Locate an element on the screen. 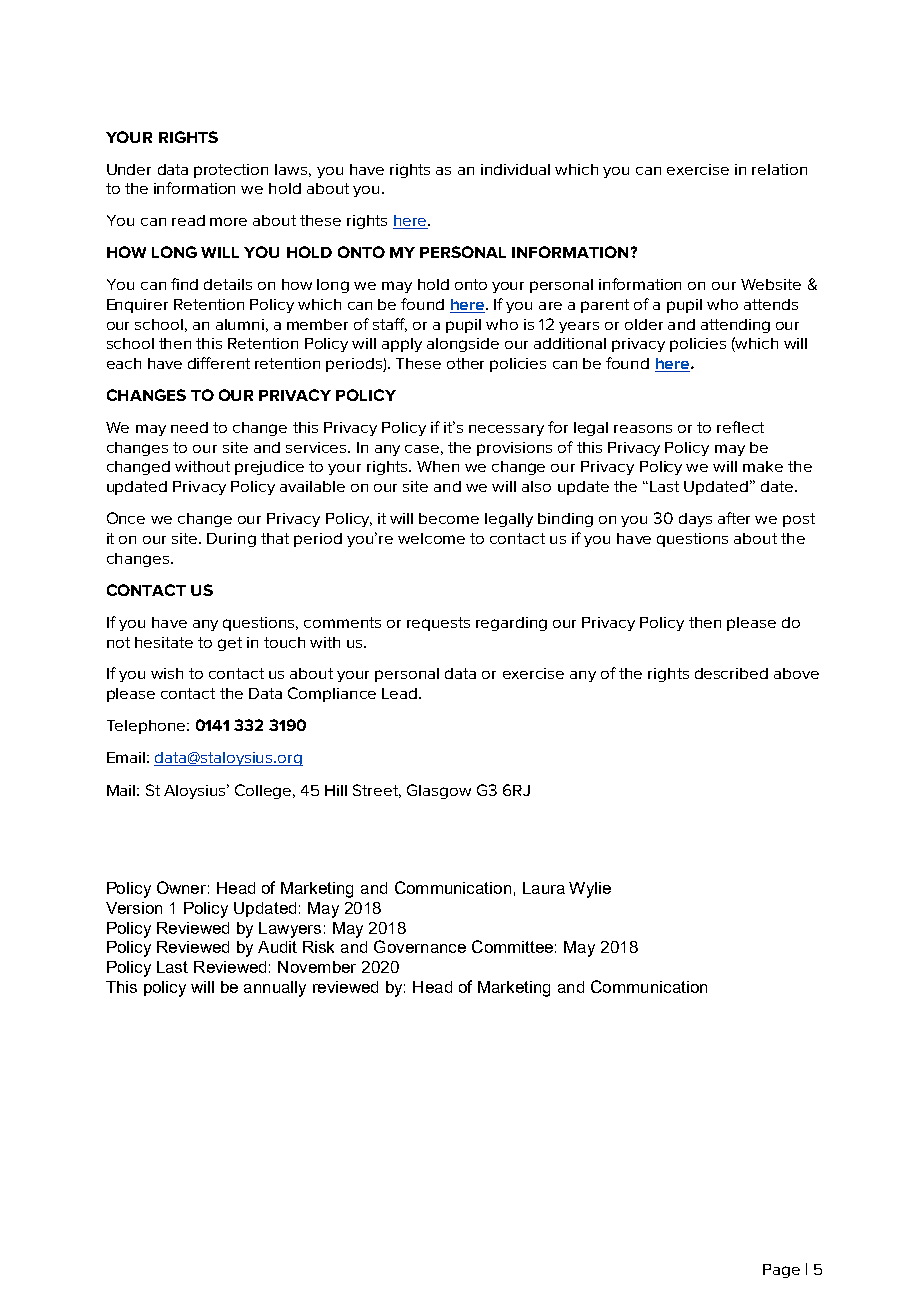  Page is located at coordinates (781, 1271).
